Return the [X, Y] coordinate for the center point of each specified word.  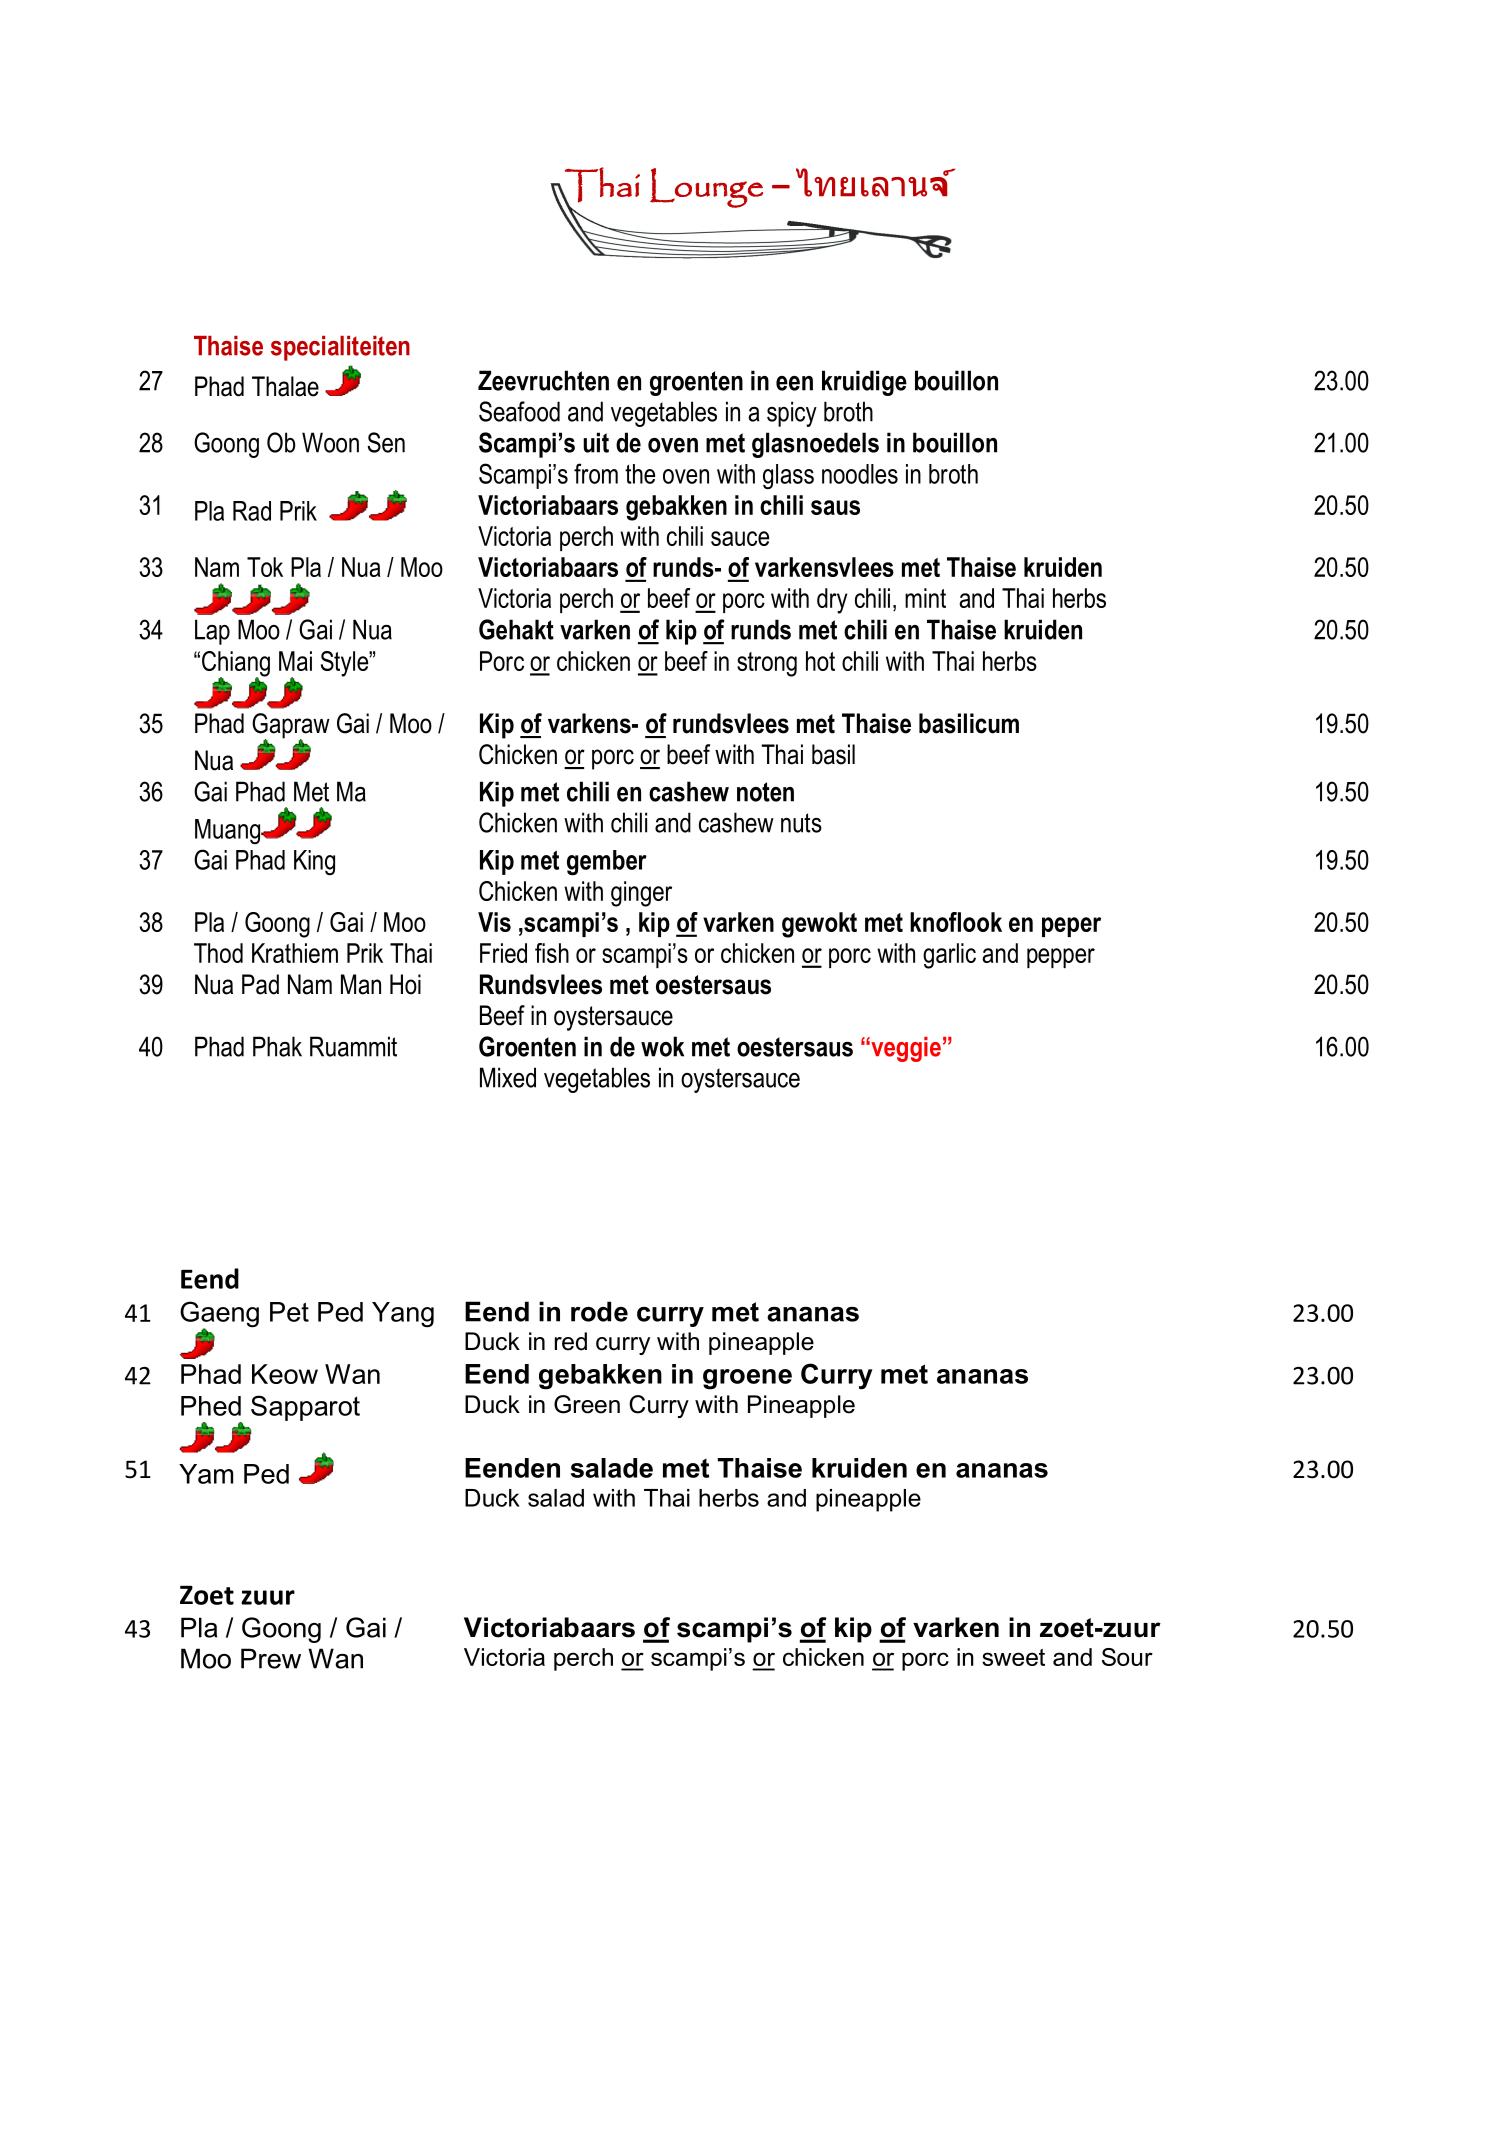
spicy [792, 414]
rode [599, 1311]
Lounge [706, 188]
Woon [330, 442]
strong [767, 664]
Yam [206, 1474]
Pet [289, 1312]
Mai [295, 661]
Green [587, 1404]
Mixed [508, 1077]
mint [925, 598]
